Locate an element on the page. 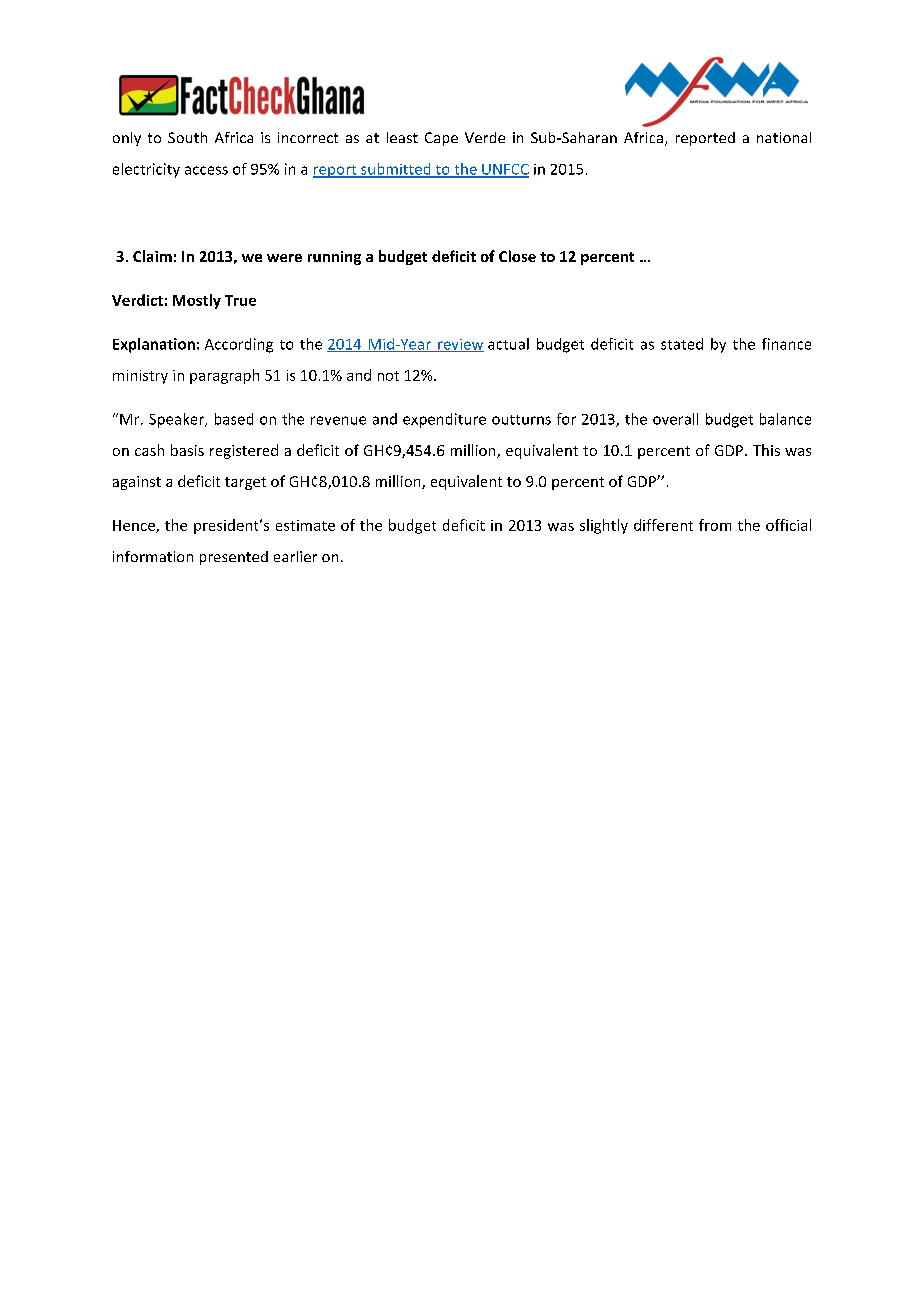 The width and height of the image is (924, 1308). paragraph is located at coordinates (224, 376).
